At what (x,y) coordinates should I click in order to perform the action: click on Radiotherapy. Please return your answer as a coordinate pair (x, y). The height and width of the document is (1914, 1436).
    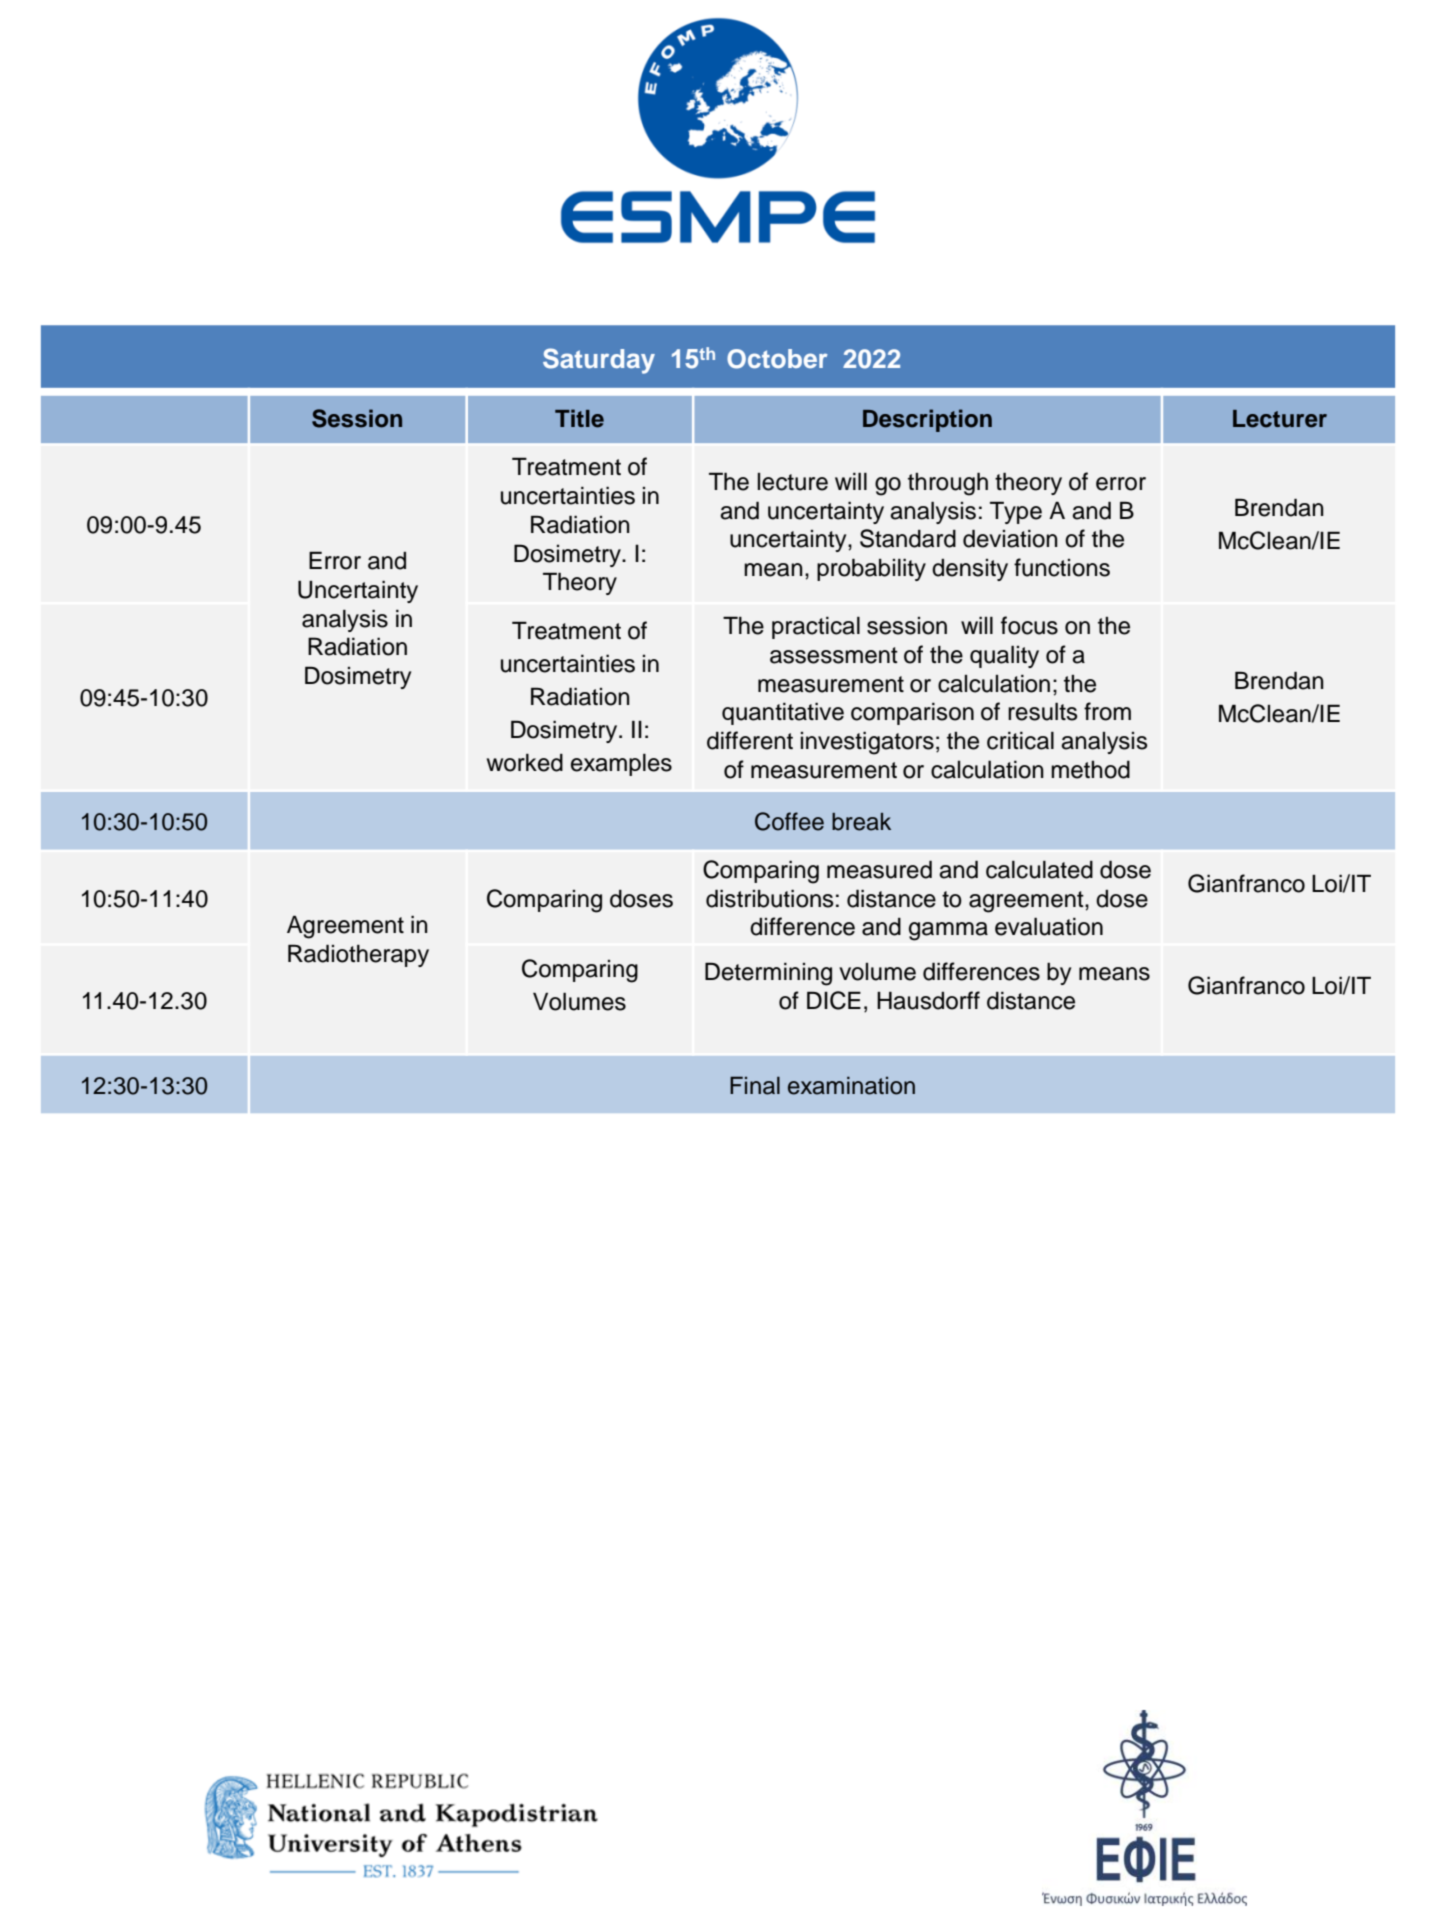
    Looking at the image, I should click on (358, 955).
